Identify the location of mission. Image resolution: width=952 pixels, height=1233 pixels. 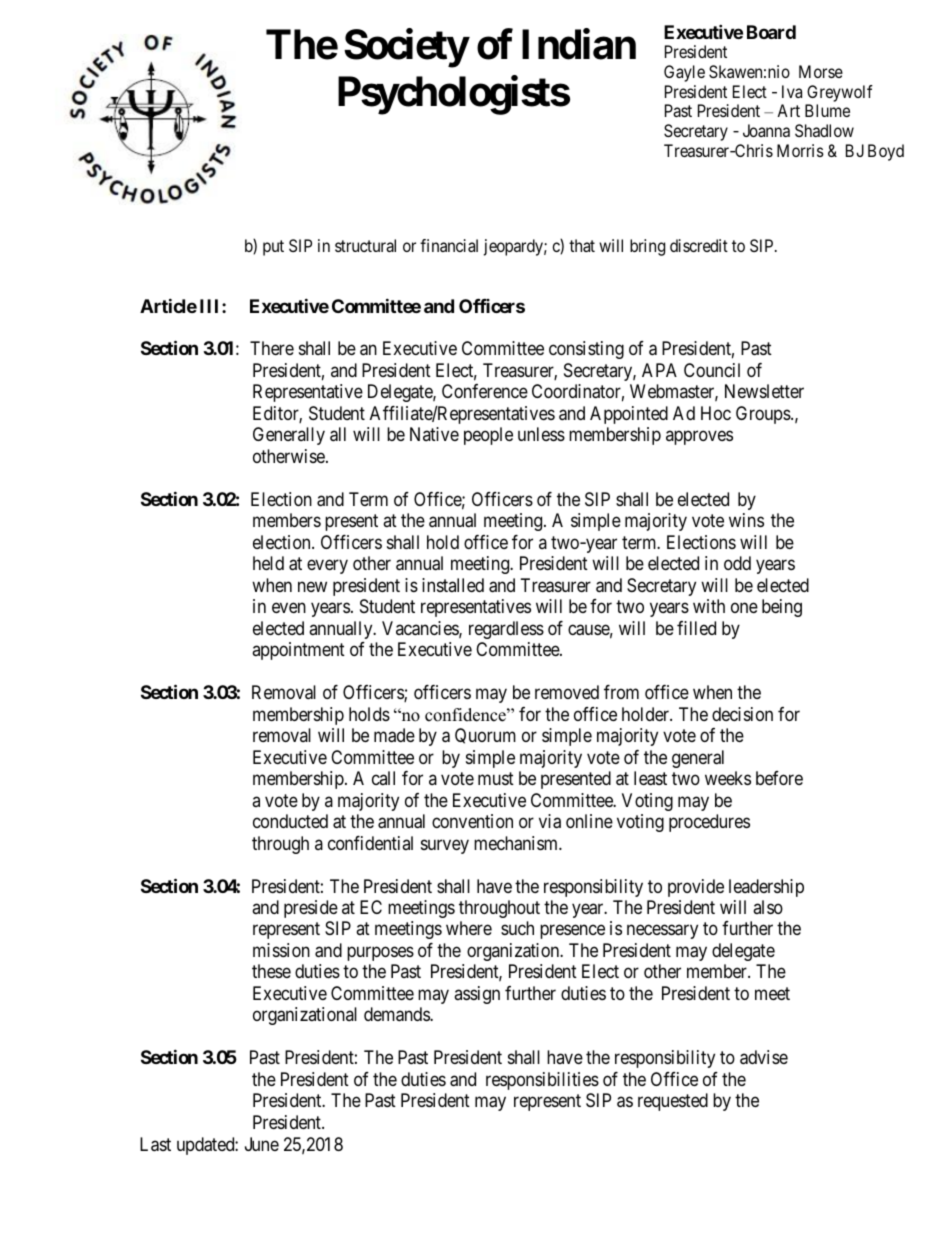
(281, 950).
